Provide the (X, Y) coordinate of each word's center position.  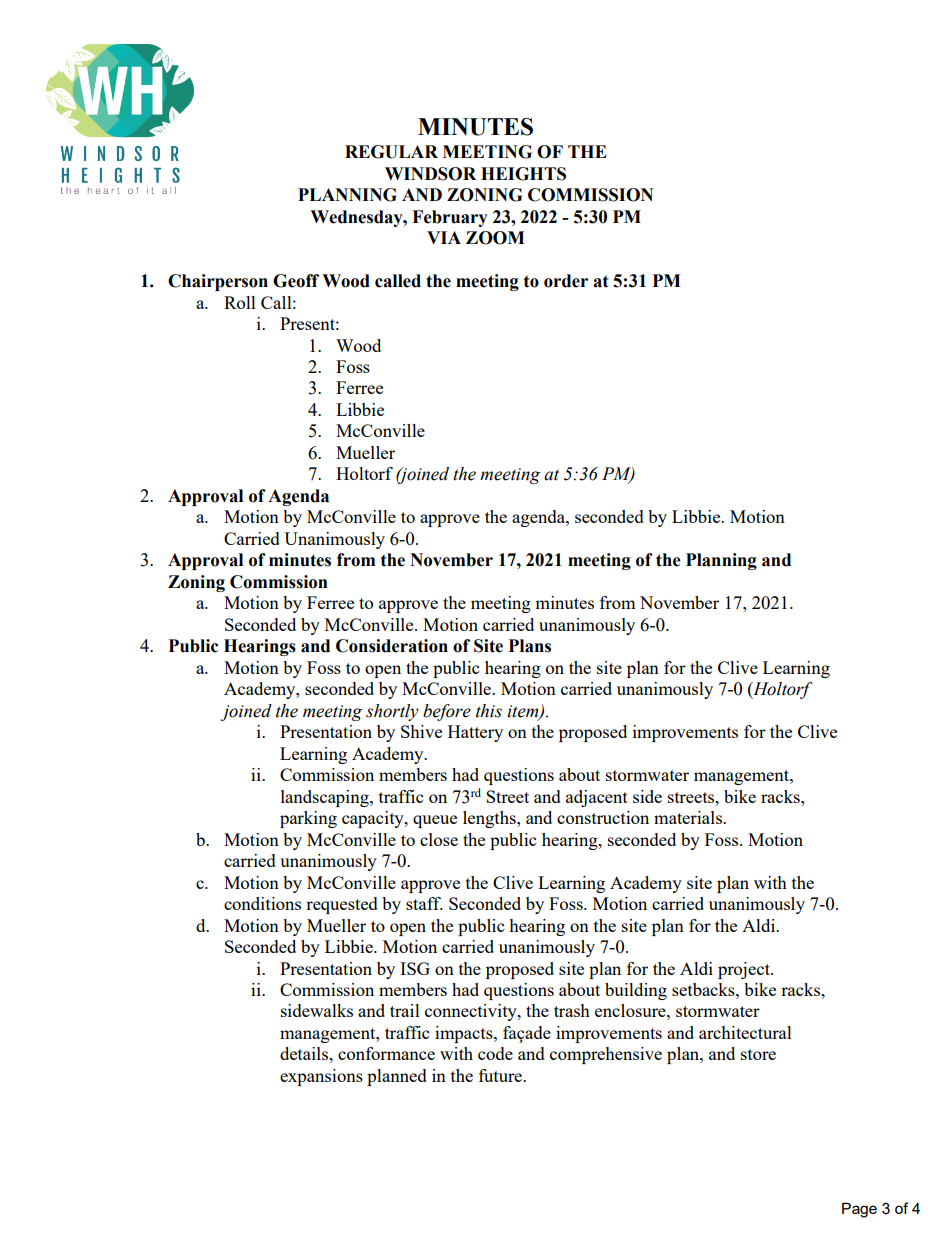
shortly (392, 712)
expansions (321, 1077)
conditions (262, 903)
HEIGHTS (523, 174)
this (489, 711)
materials (689, 817)
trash (572, 1010)
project (745, 970)
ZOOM (495, 238)
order (566, 281)
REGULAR (391, 152)
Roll (240, 302)
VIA (444, 237)
